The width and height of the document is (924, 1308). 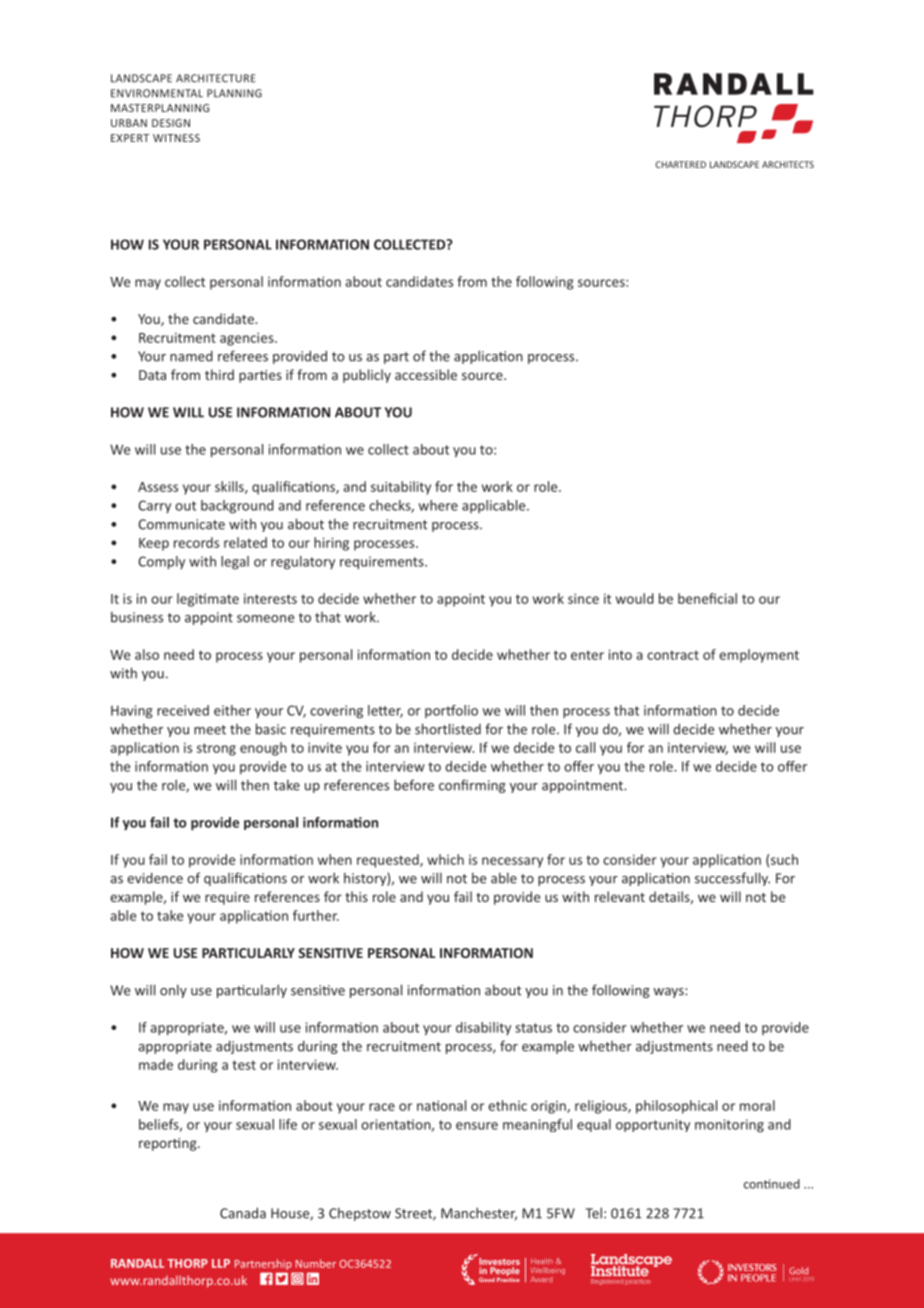 What do you see at coordinates (673, 655) in the document?
I see `contract` at bounding box center [673, 655].
